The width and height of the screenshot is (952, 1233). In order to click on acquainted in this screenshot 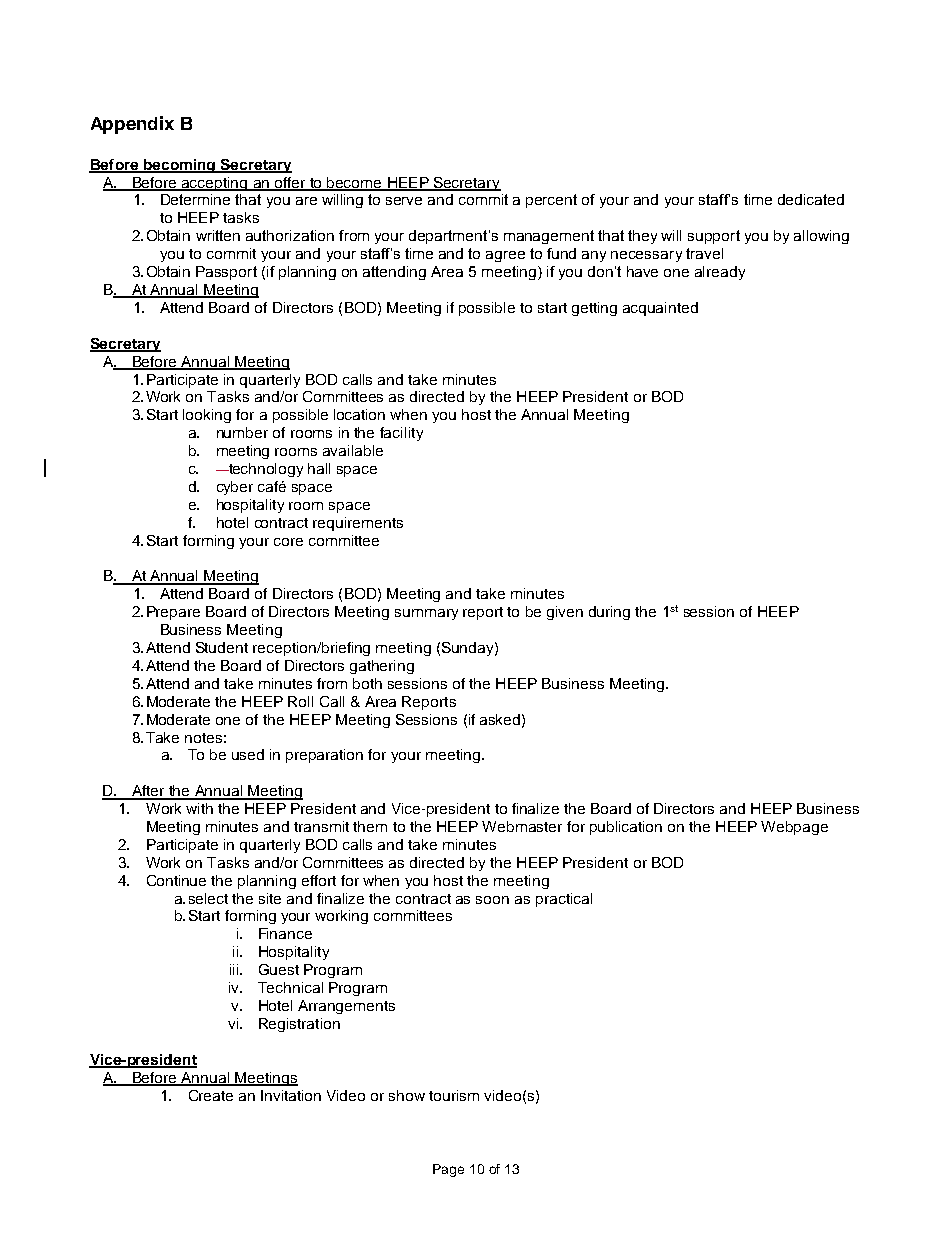, I will do `click(660, 309)`.
